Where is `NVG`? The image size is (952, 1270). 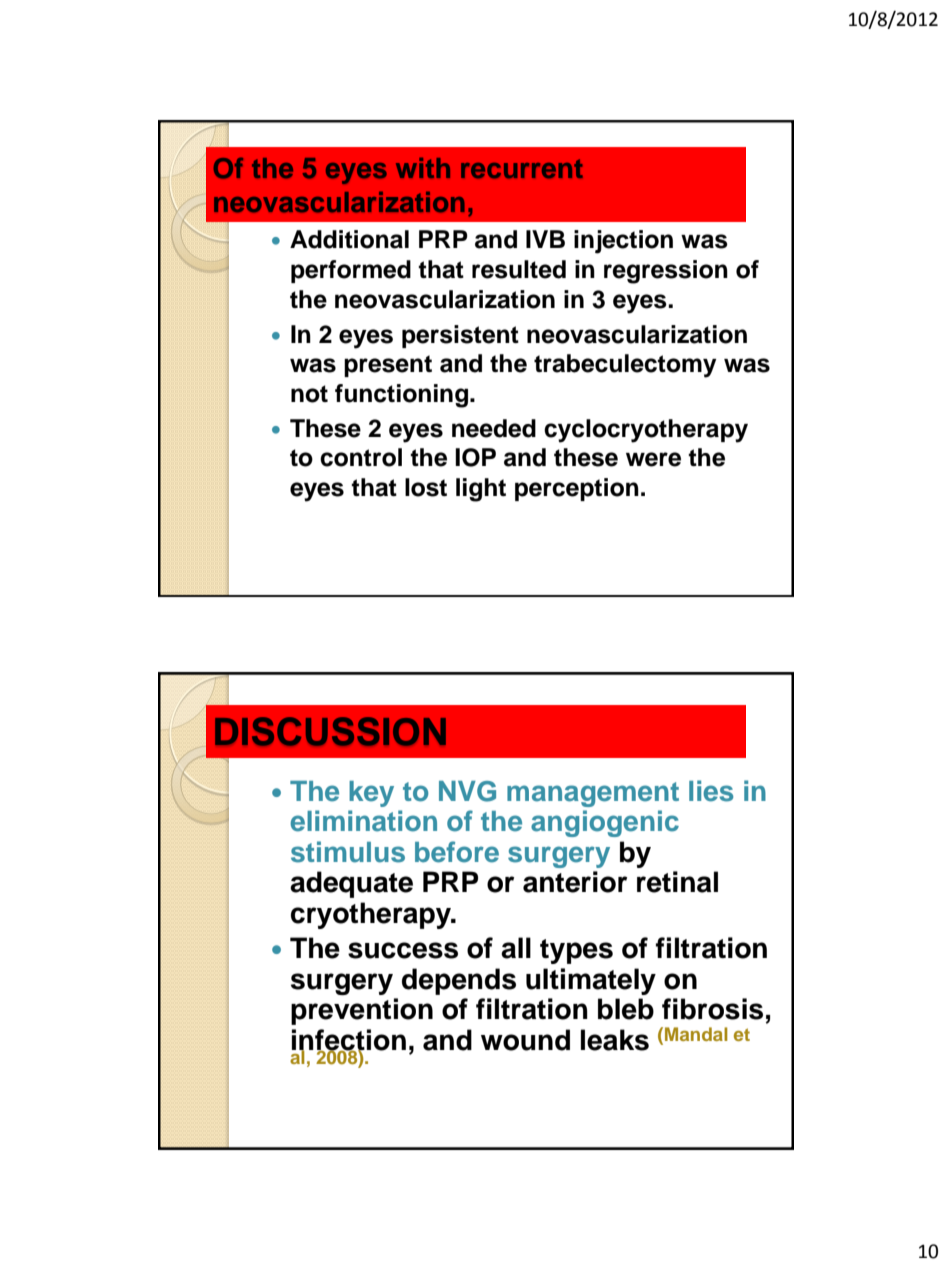 NVG is located at coordinates (467, 791).
